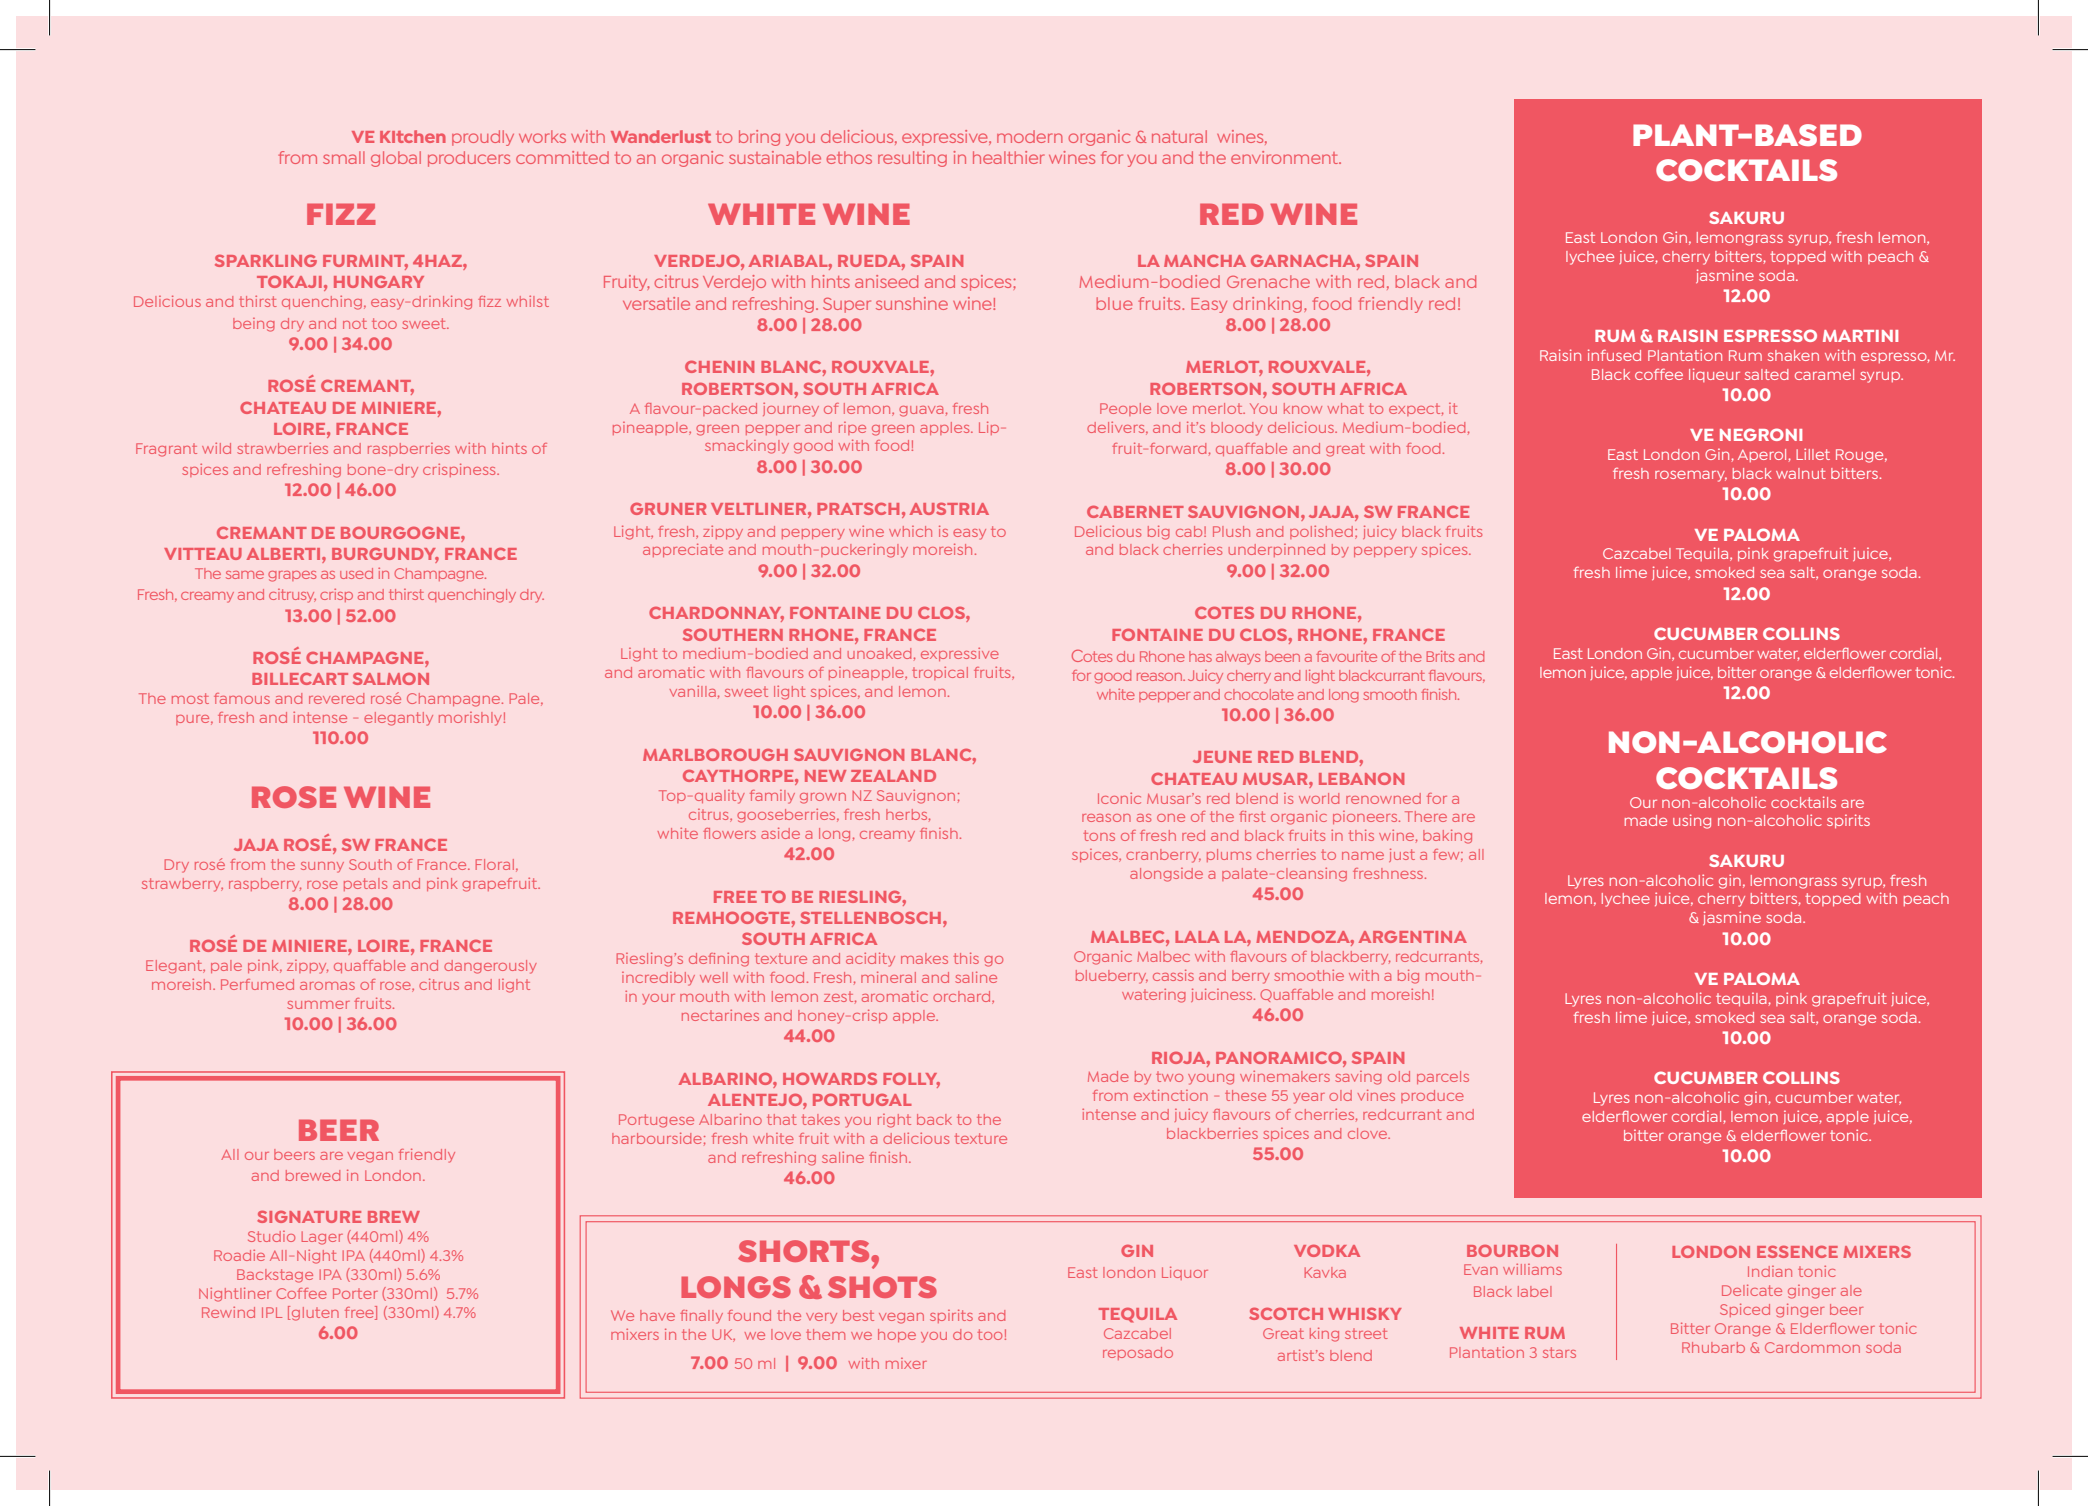 The height and width of the image is (1506, 2088). Describe the element at coordinates (1008, 157) in the image. I see `healthier` at that location.
